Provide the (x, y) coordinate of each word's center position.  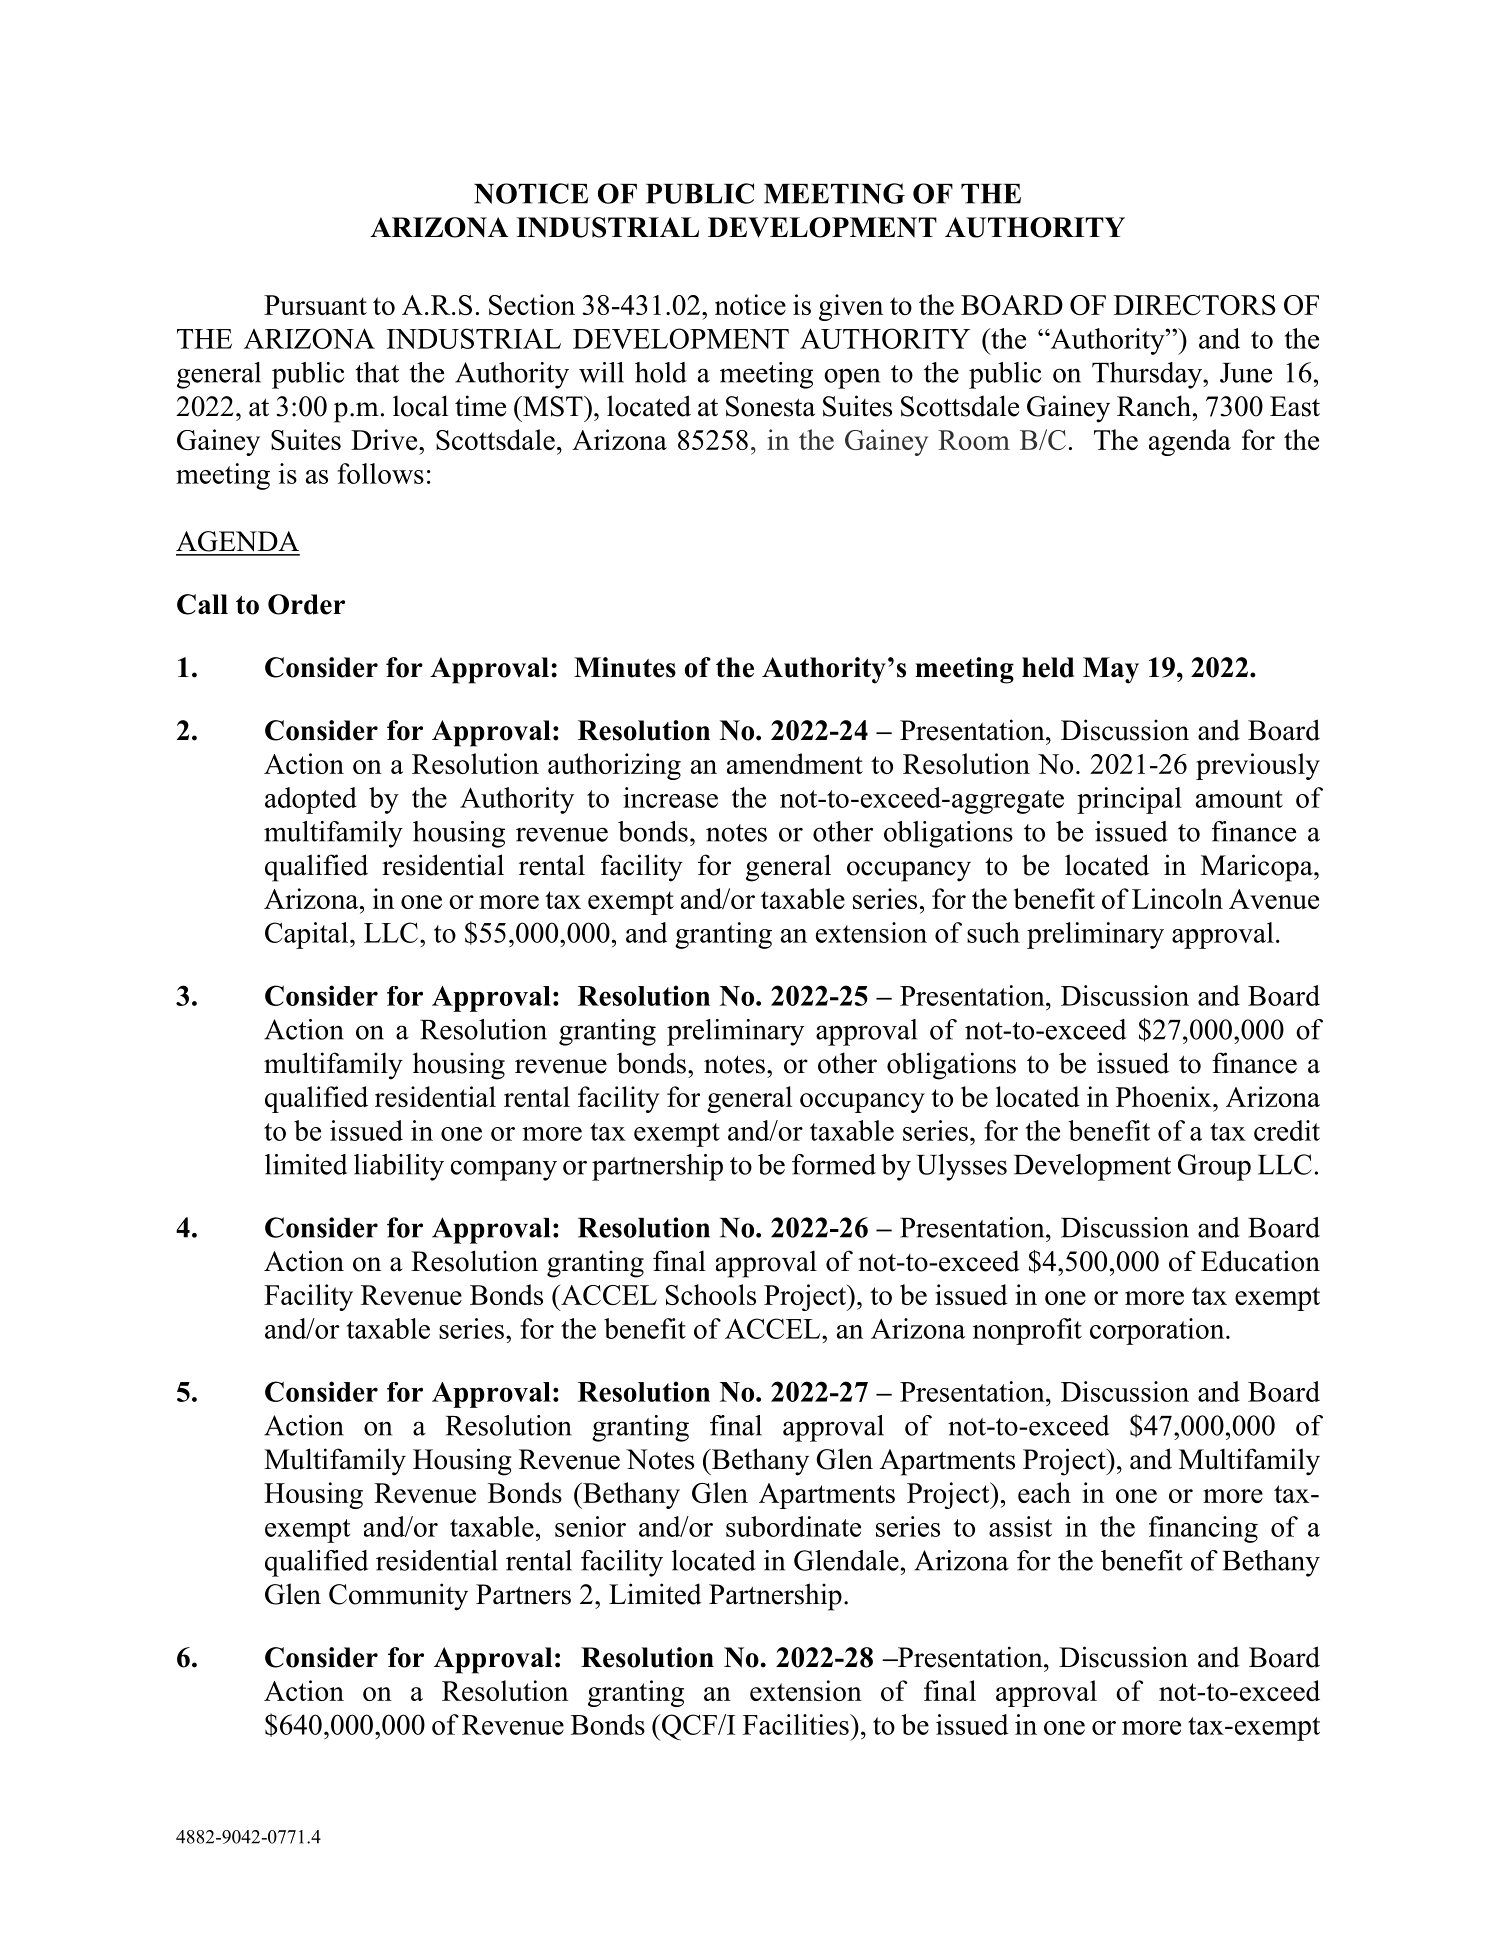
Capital (308, 935)
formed (834, 1164)
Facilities (797, 1724)
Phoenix (1165, 1096)
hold (661, 372)
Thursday (1148, 375)
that (377, 372)
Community (398, 1597)
